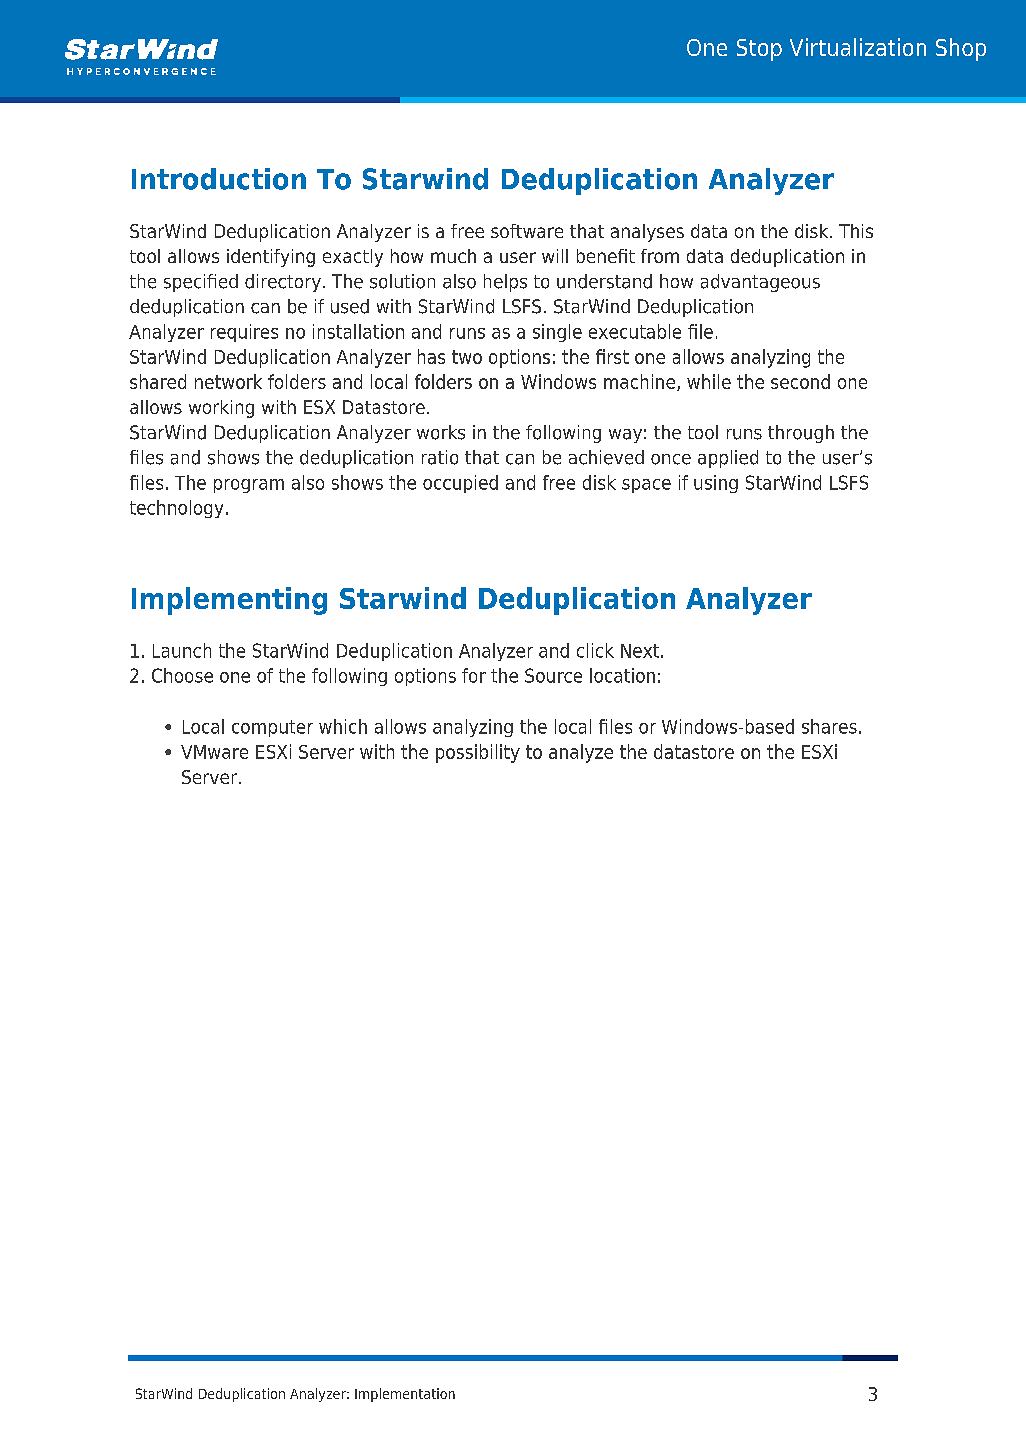 This screenshot has height=1451, width=1026. I want to click on shares, so click(829, 726).
